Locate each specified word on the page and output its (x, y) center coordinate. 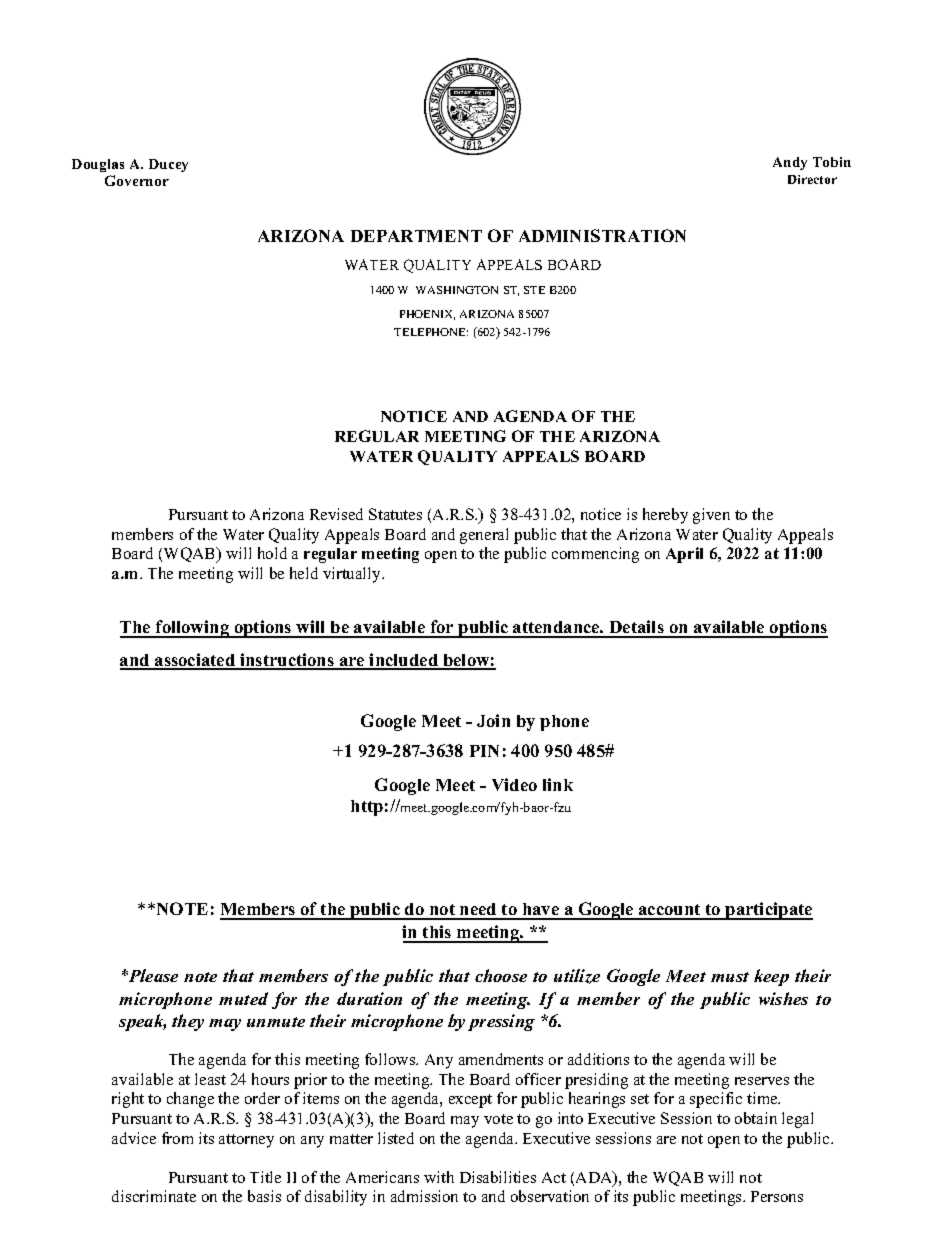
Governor (137, 180)
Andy (790, 163)
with (439, 1177)
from (177, 1138)
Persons (777, 1196)
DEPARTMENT (416, 236)
